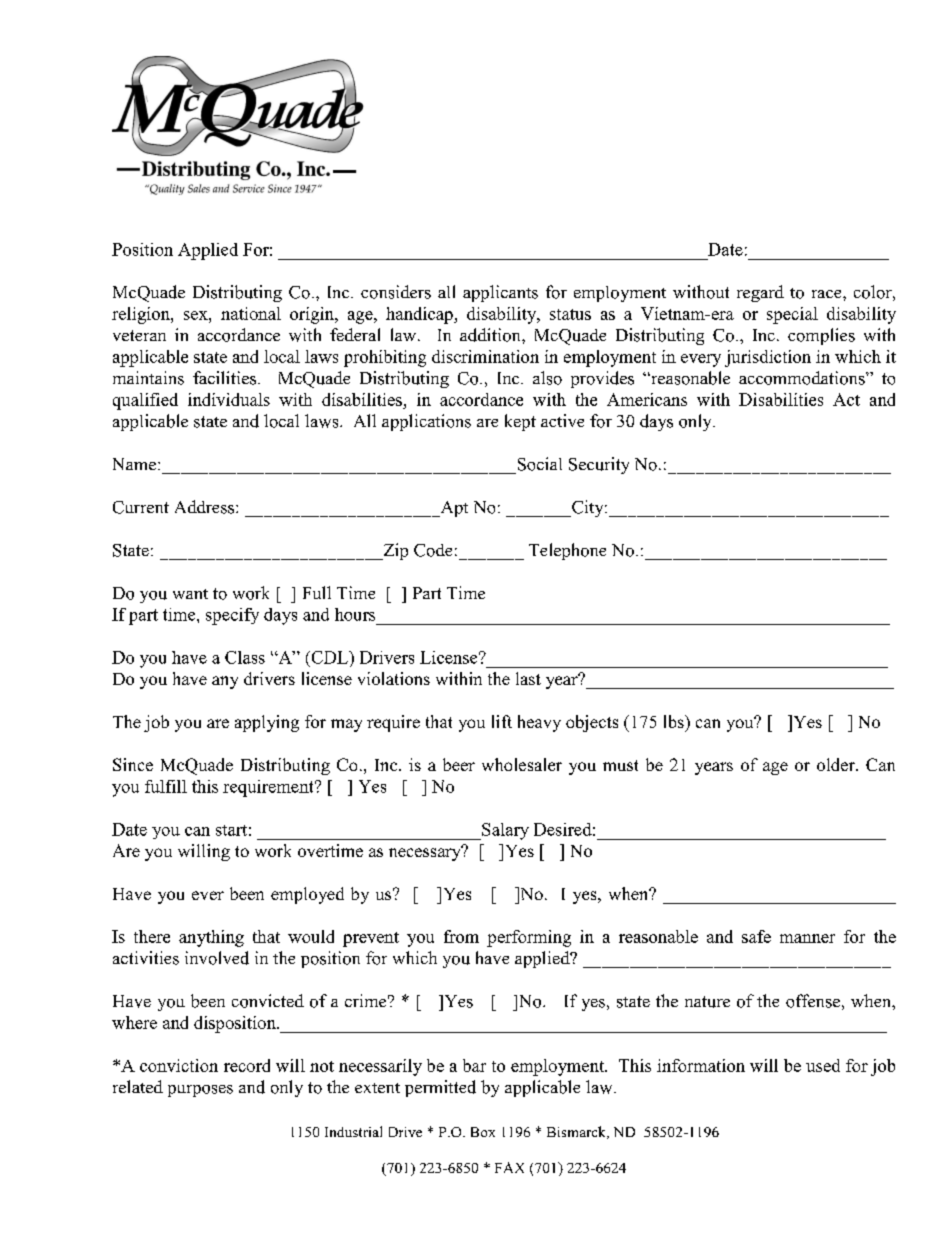  What do you see at coordinates (251, 313) in the screenshot?
I see `national` at bounding box center [251, 313].
